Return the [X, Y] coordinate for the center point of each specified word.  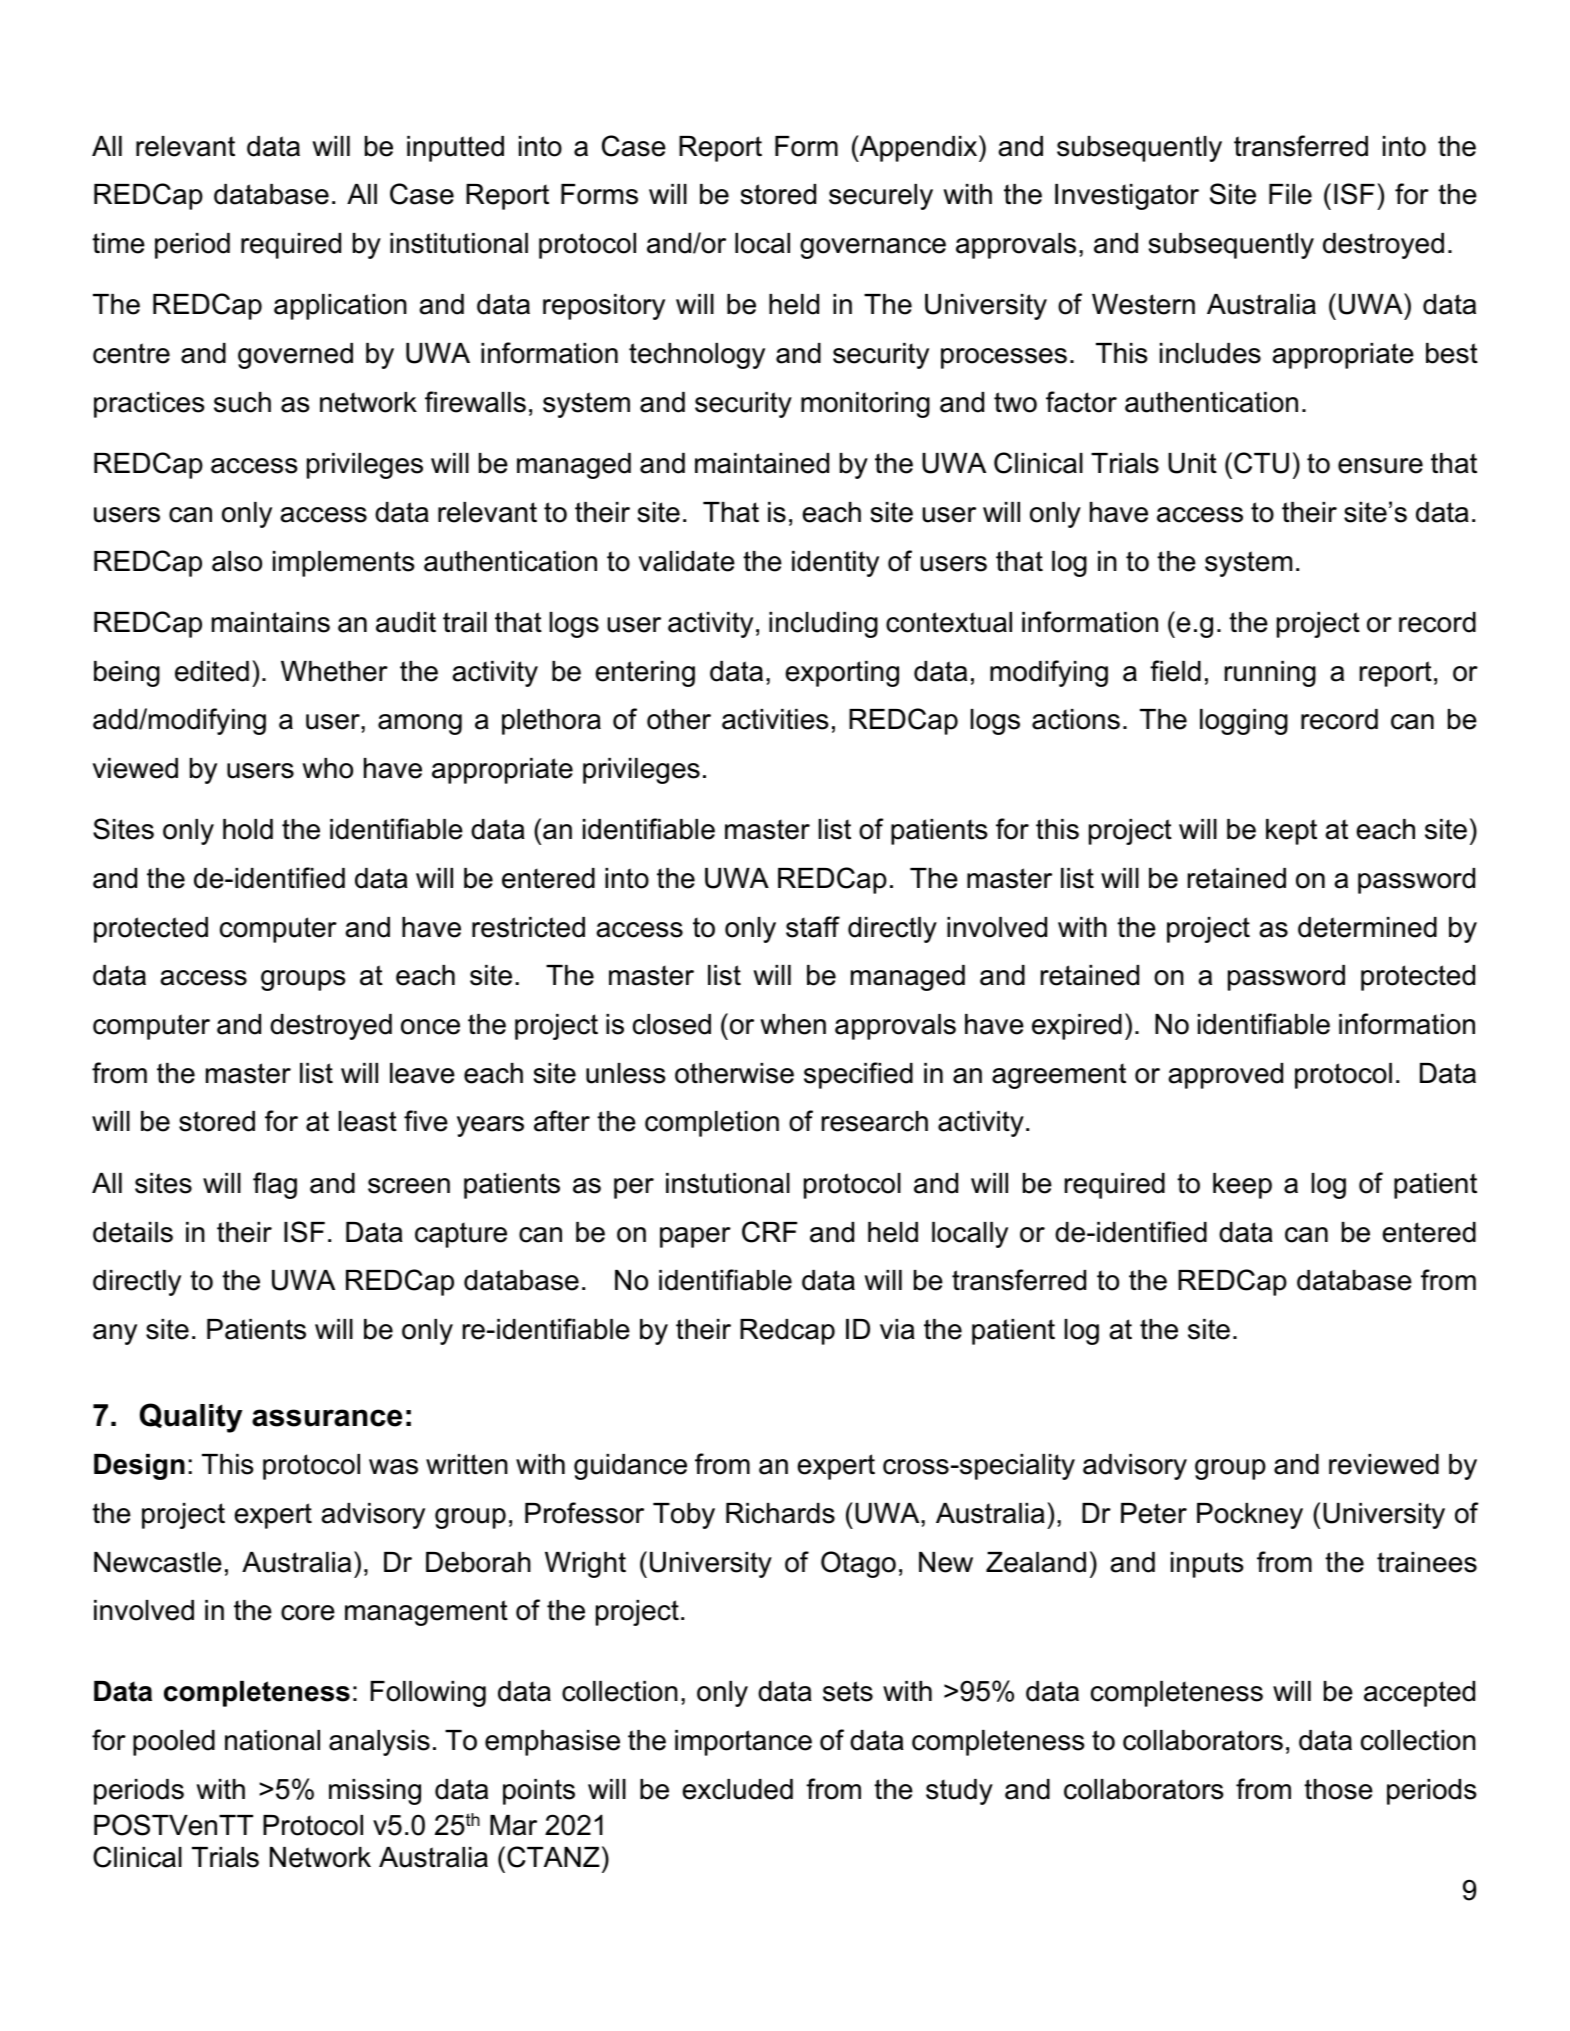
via [897, 1329]
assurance [327, 1418]
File [1290, 194]
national [272, 1740]
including [823, 625]
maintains [271, 622]
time [118, 243]
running [1270, 674]
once [430, 1027]
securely [881, 197]
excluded [737, 1789]
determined [1367, 927]
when [793, 1024]
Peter [1154, 1513]
